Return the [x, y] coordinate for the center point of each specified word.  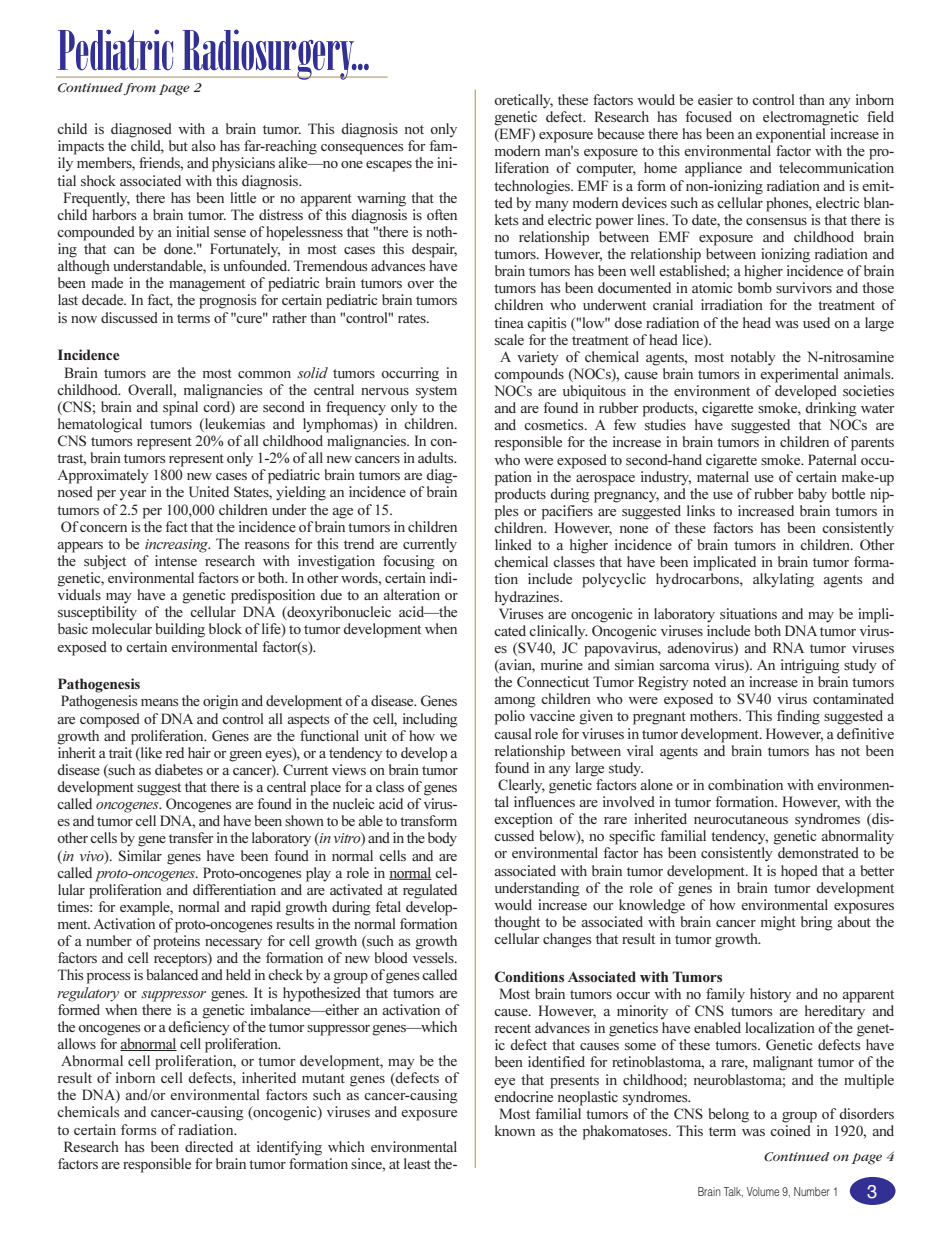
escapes [389, 166]
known [515, 1130]
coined [790, 1130]
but [178, 145]
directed [209, 1146]
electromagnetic [810, 118]
